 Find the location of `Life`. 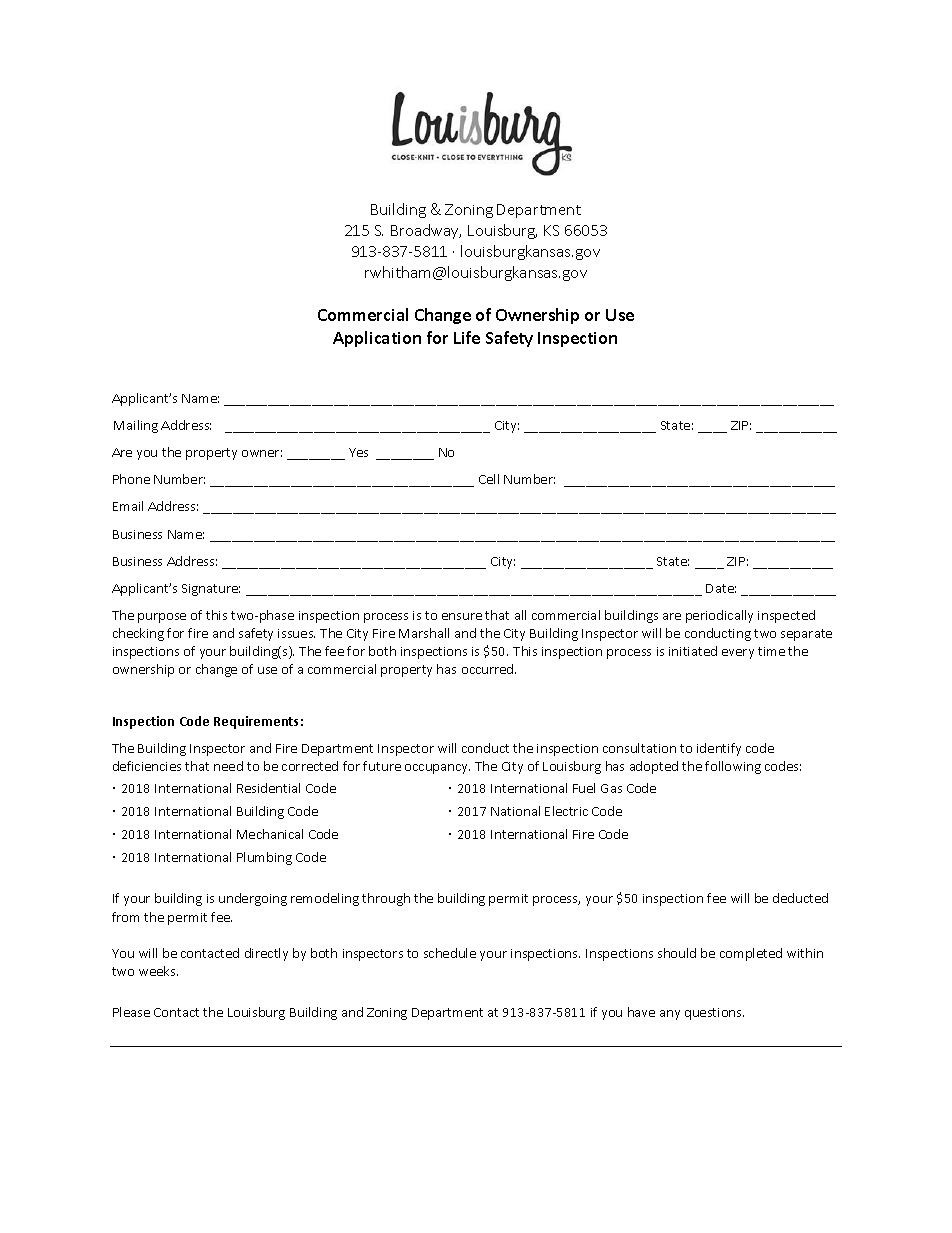

Life is located at coordinates (467, 337).
